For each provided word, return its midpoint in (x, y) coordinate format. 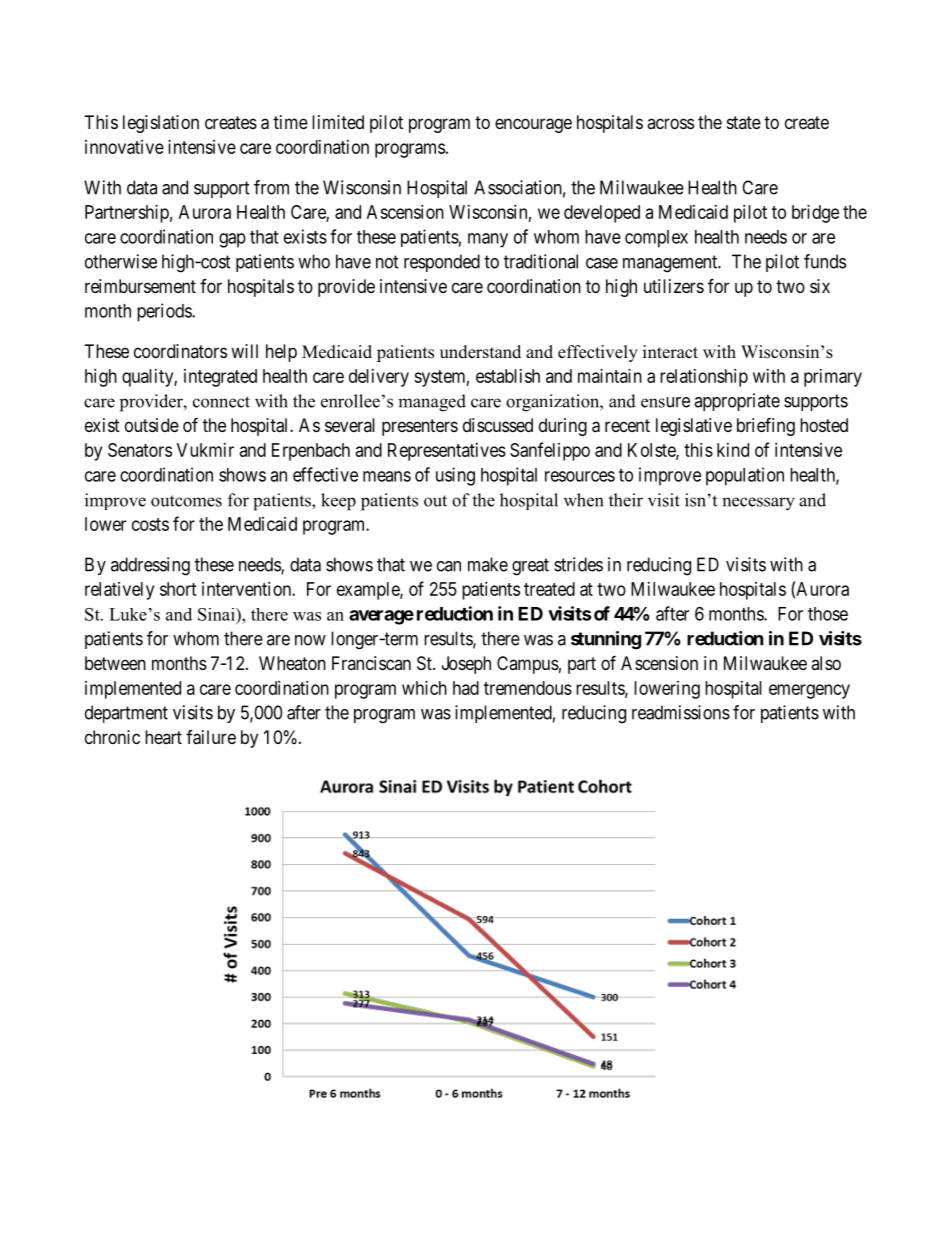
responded (442, 263)
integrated (220, 378)
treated (549, 589)
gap (232, 240)
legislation (161, 124)
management (671, 264)
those (828, 614)
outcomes (186, 501)
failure (211, 737)
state (744, 122)
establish (508, 376)
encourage (533, 125)
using (455, 476)
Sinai (217, 614)
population (745, 476)
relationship (704, 378)
